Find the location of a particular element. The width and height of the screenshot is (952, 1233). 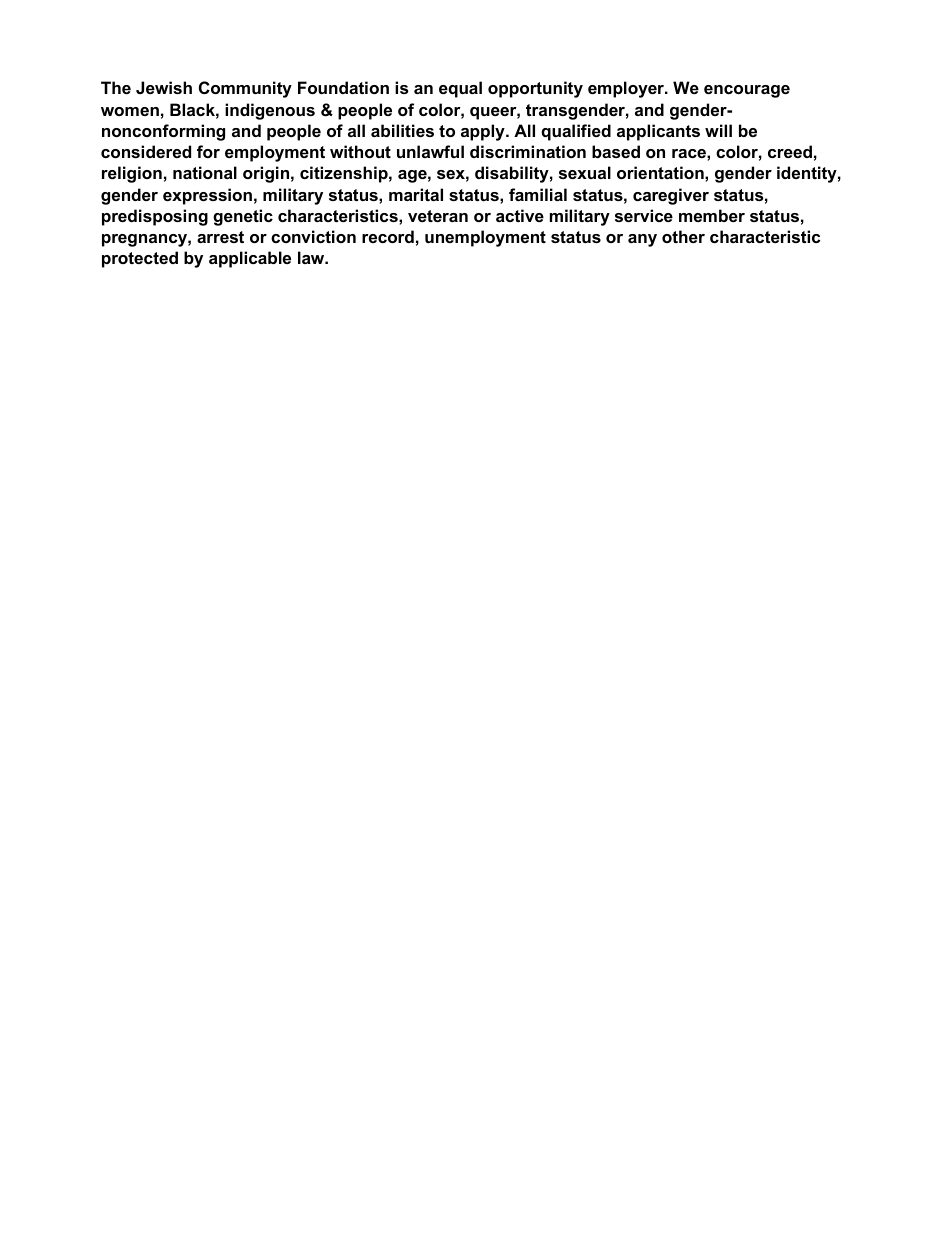

equal is located at coordinates (460, 89).
